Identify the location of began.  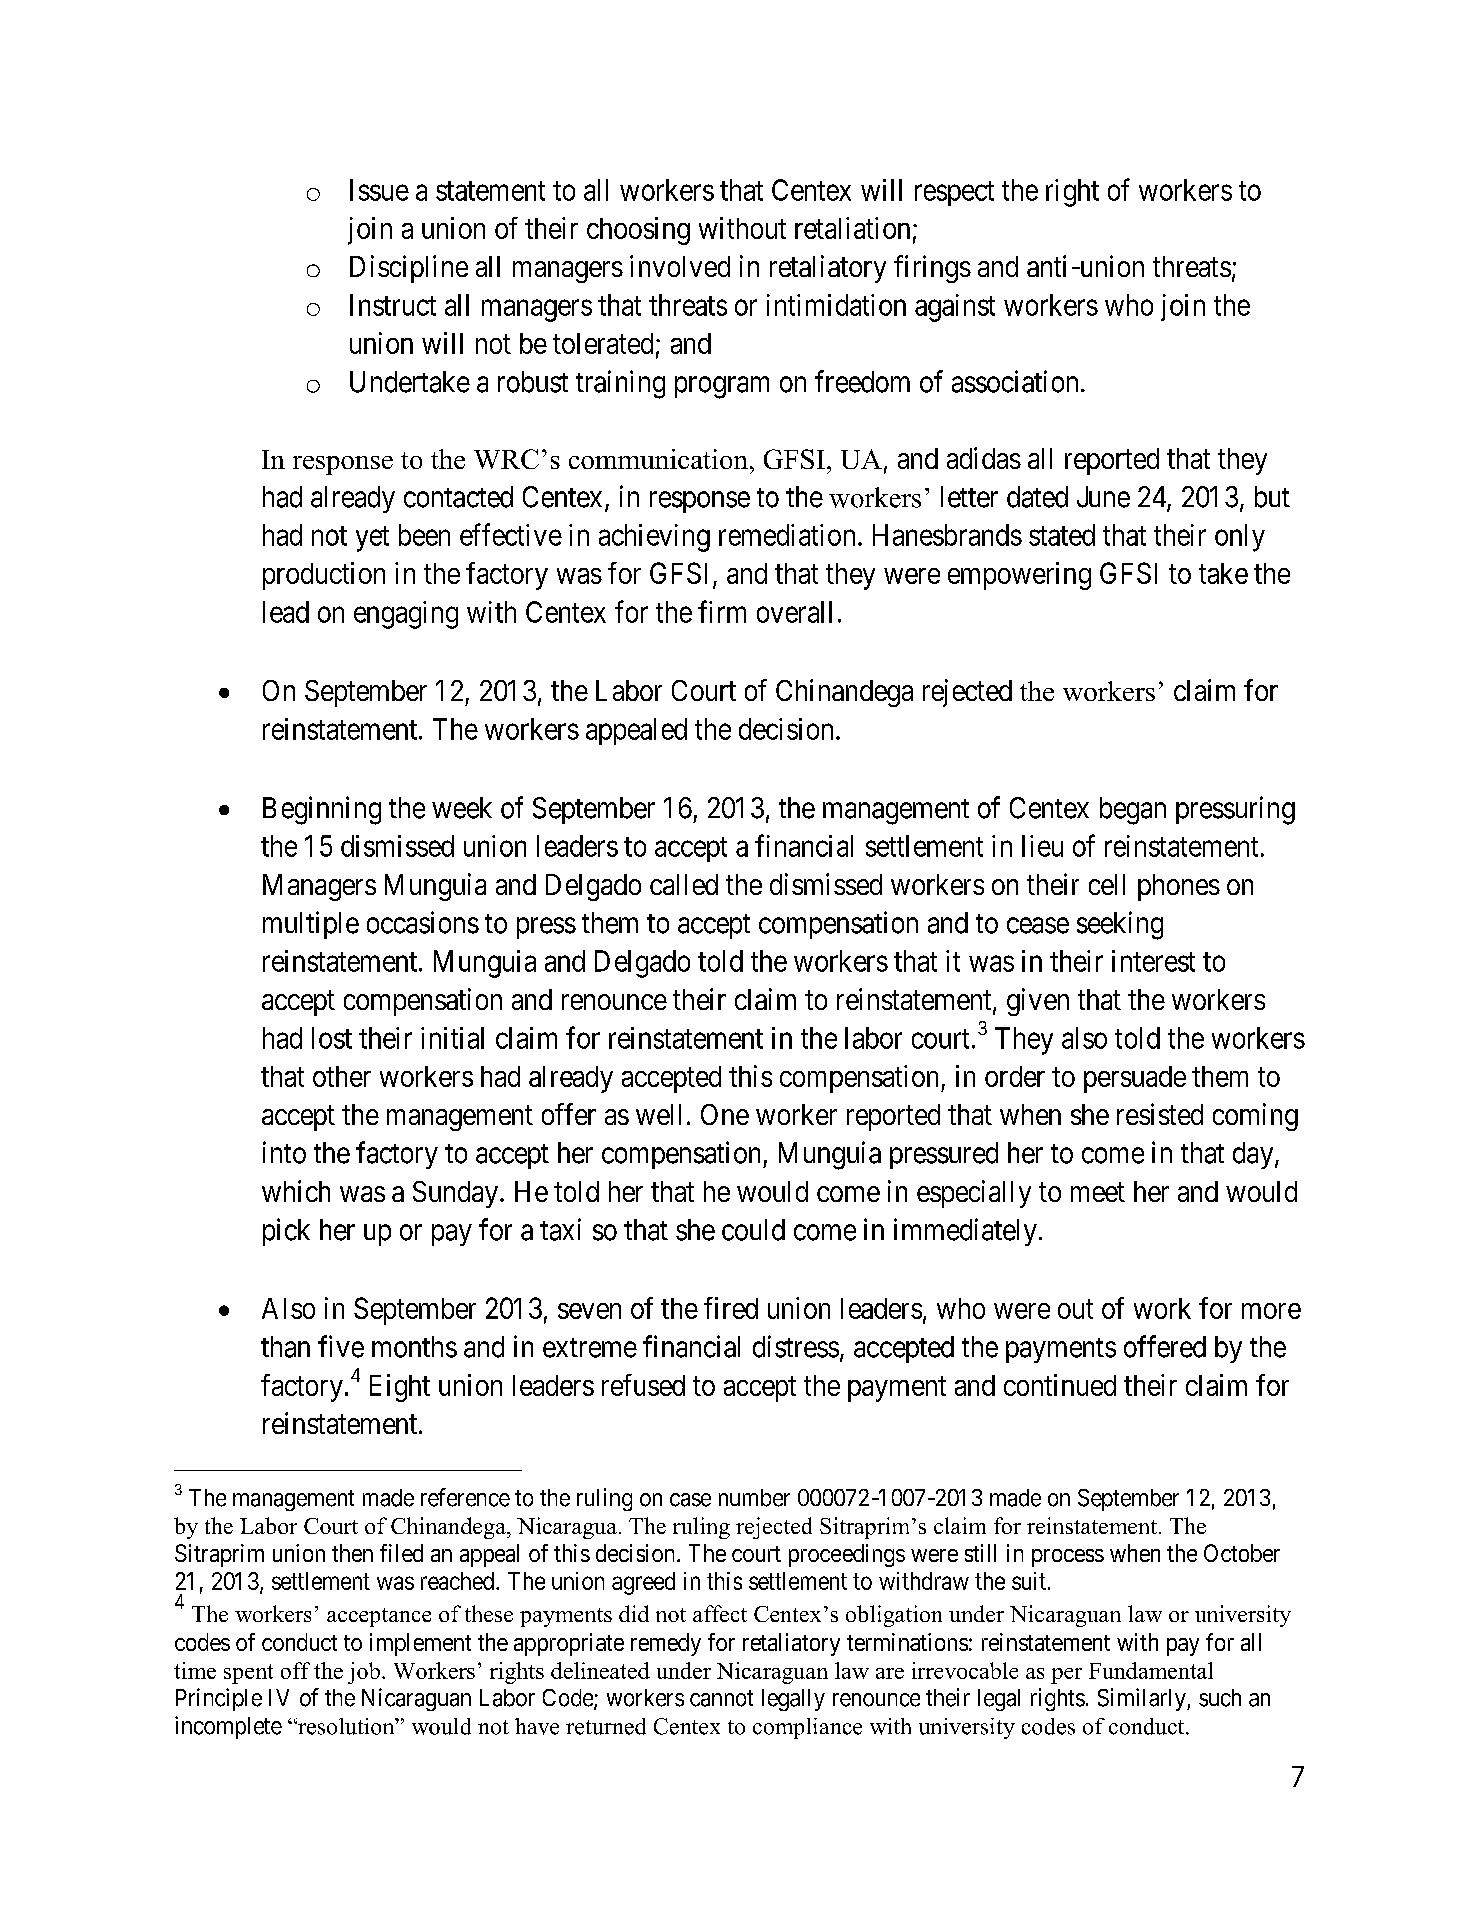
(1133, 811).
